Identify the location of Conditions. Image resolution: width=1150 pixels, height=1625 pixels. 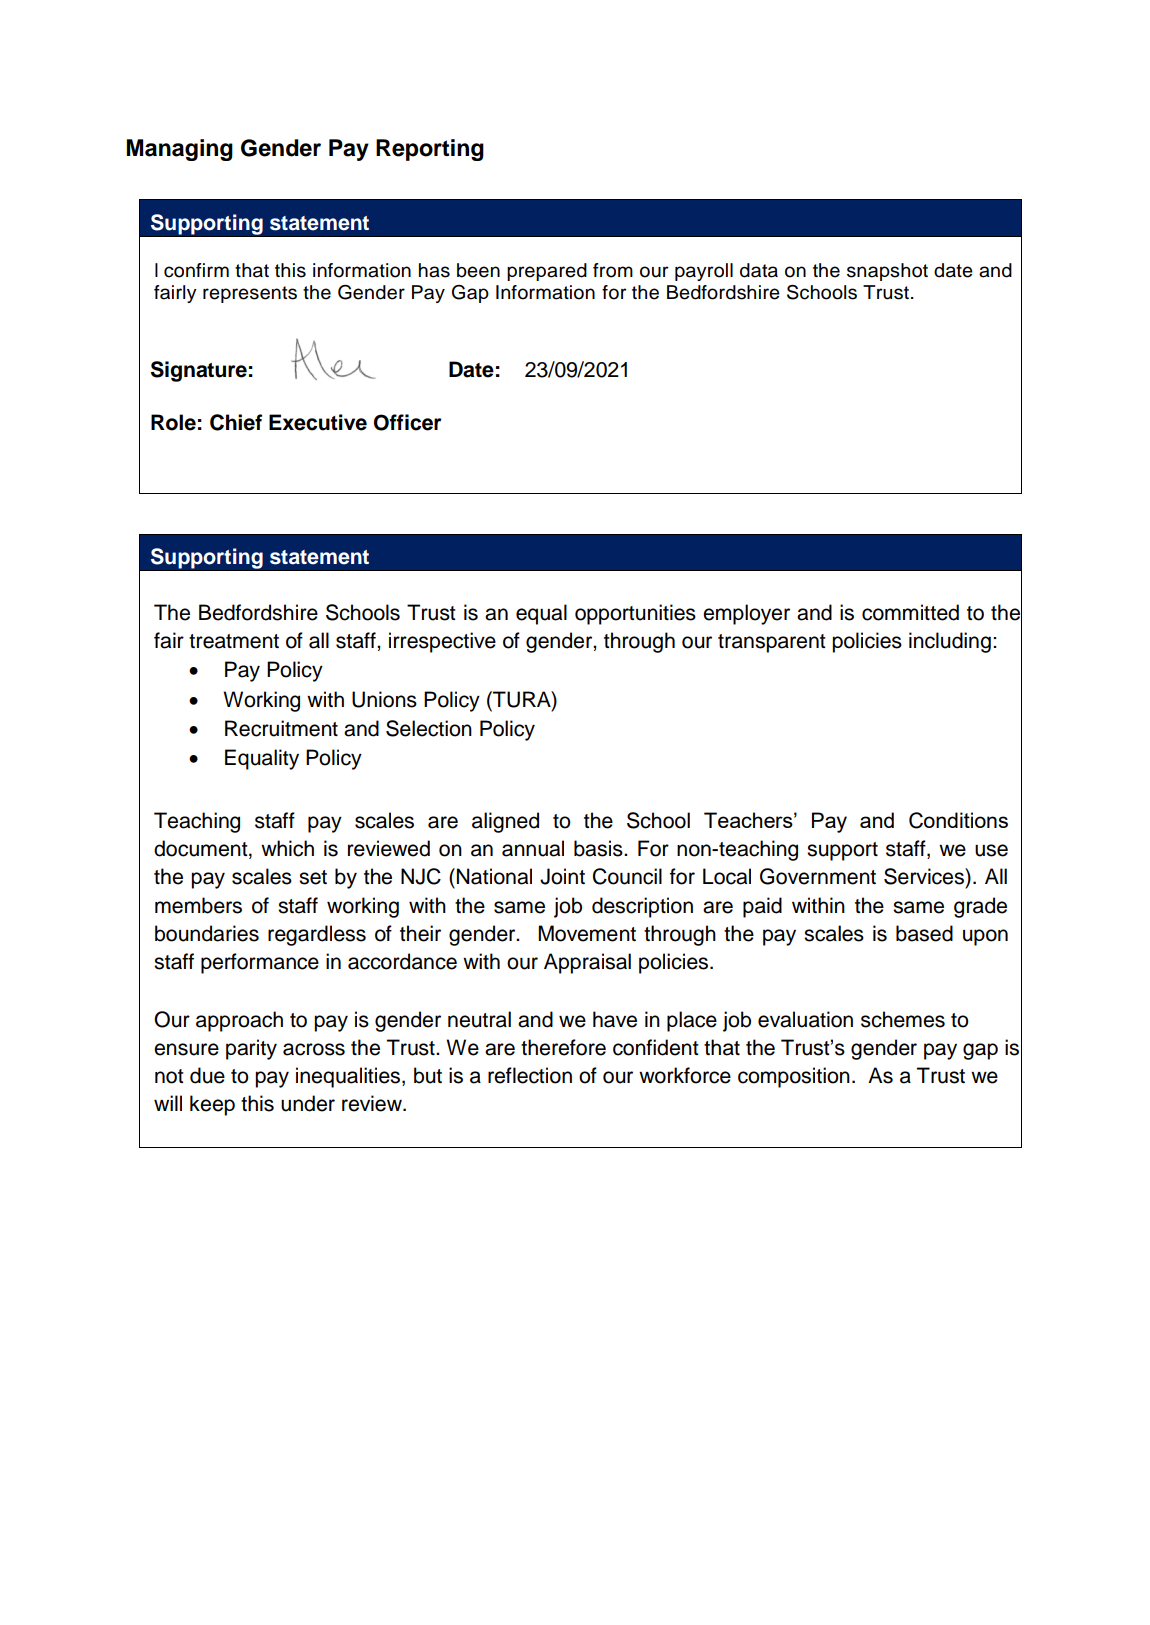
(958, 820).
